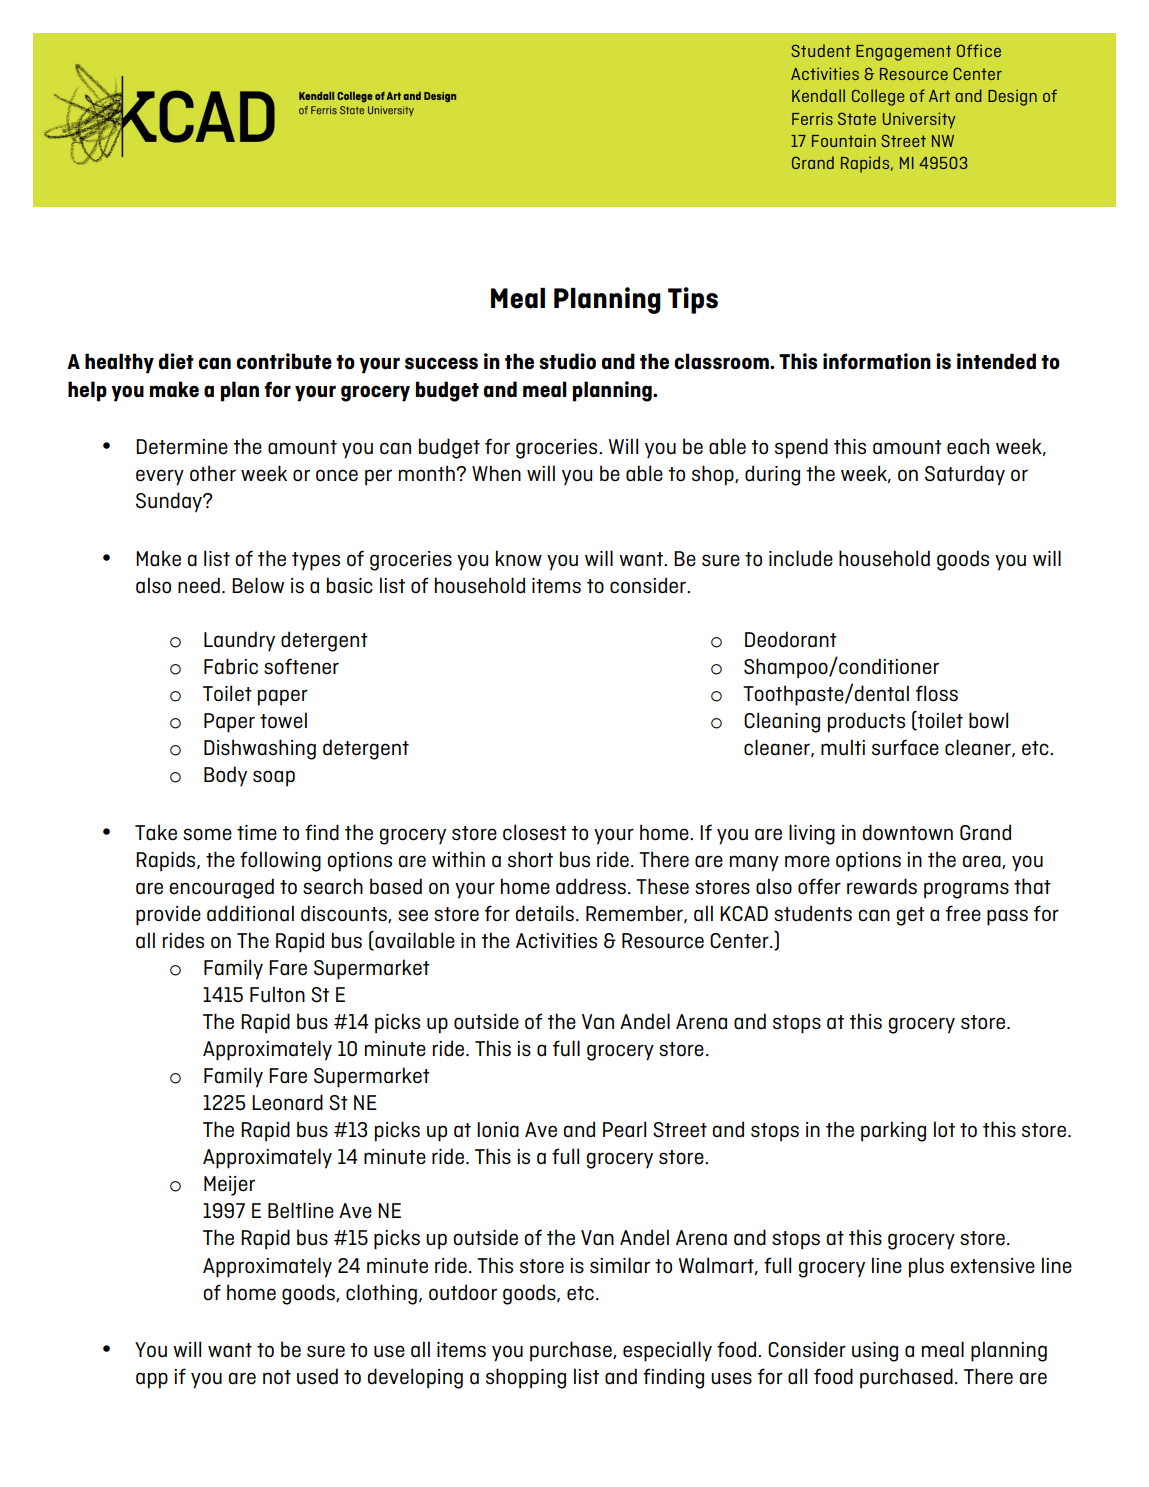 The height and width of the page is (1487, 1149). Describe the element at coordinates (231, 666) in the page. I see `Fabric` at that location.
